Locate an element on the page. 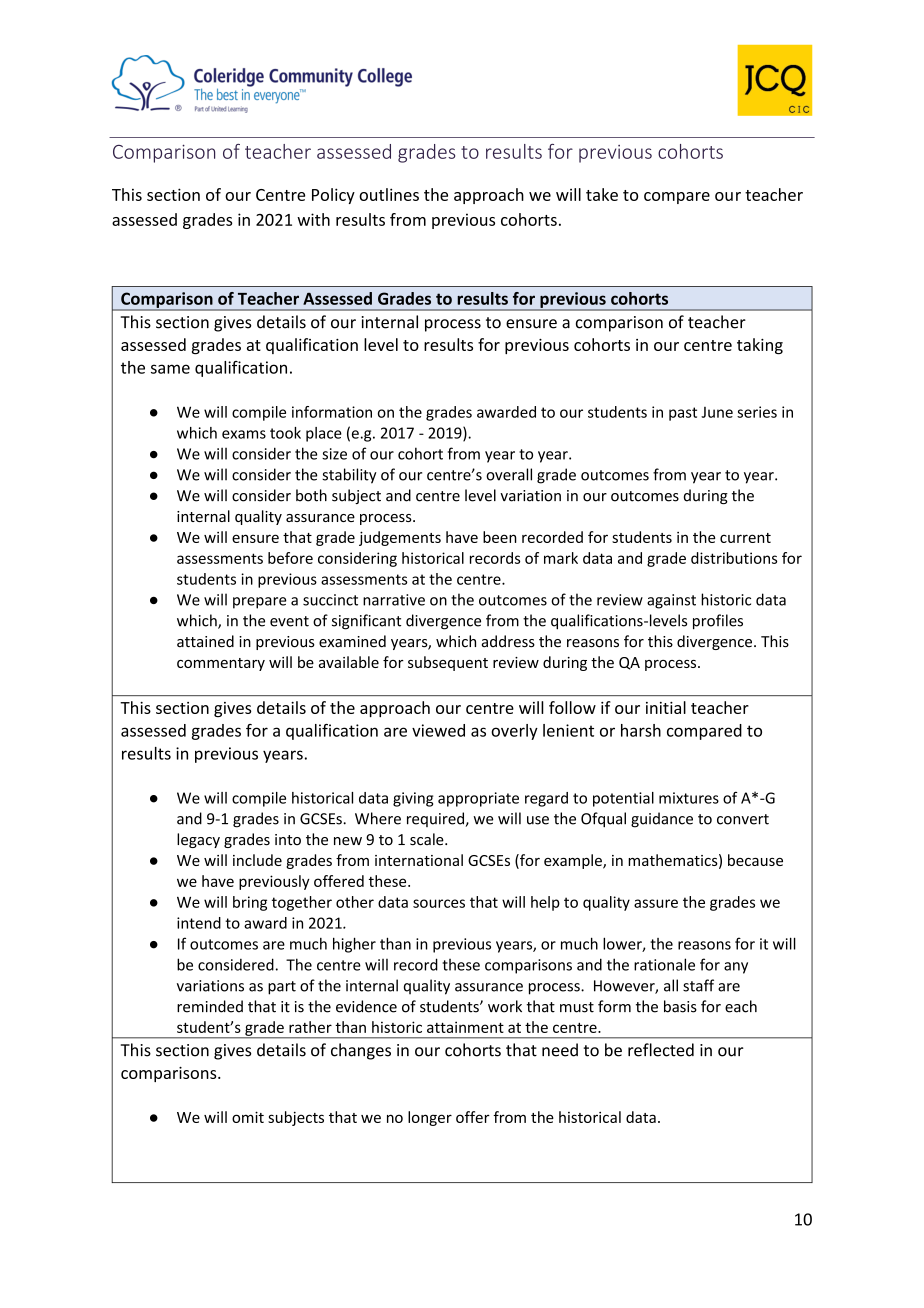 This document has width=924, height=1308. past is located at coordinates (683, 414).
